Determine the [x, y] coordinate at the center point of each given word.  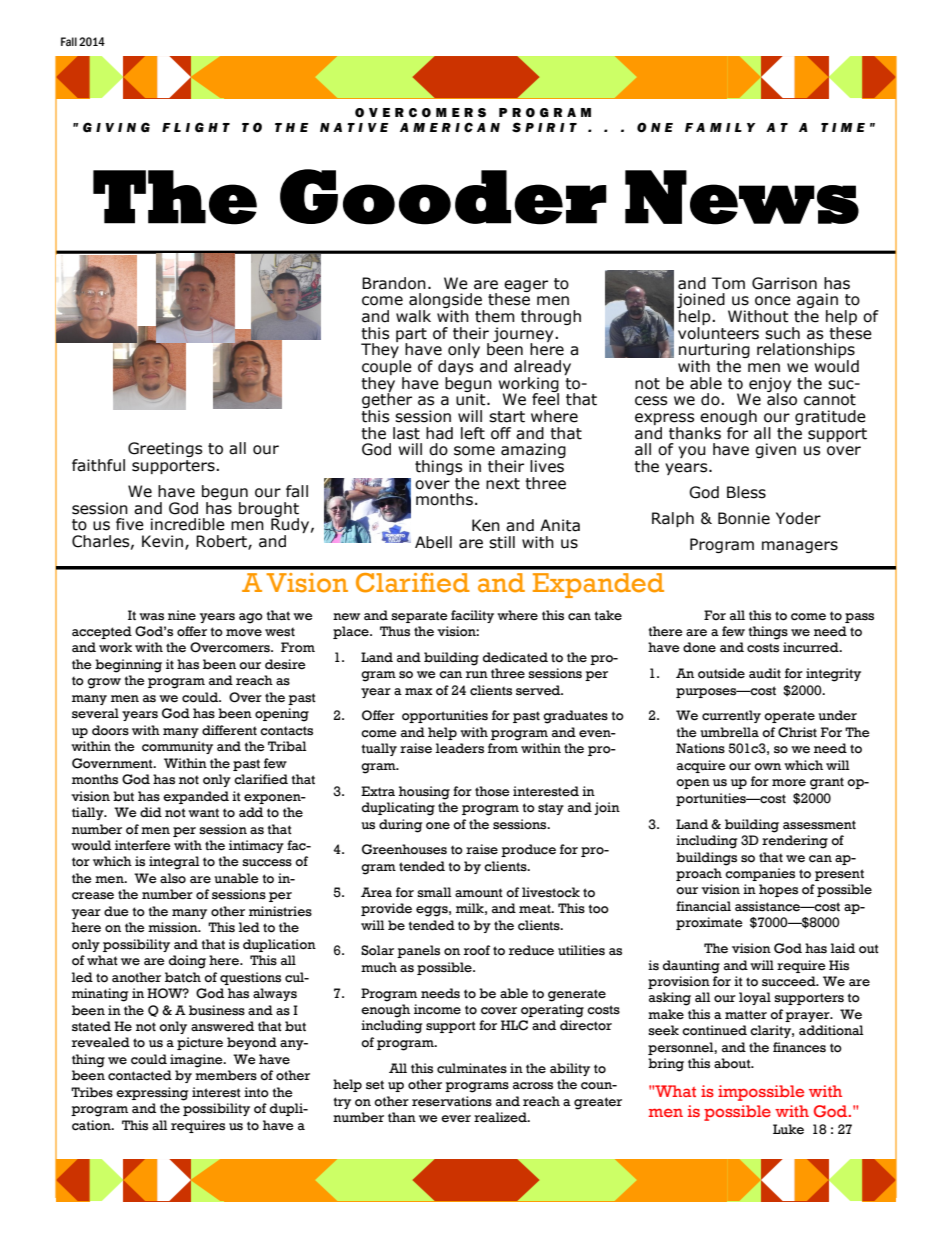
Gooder [443, 197]
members [226, 1075]
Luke [788, 1129]
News [742, 197]
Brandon [394, 283]
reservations [452, 1101]
